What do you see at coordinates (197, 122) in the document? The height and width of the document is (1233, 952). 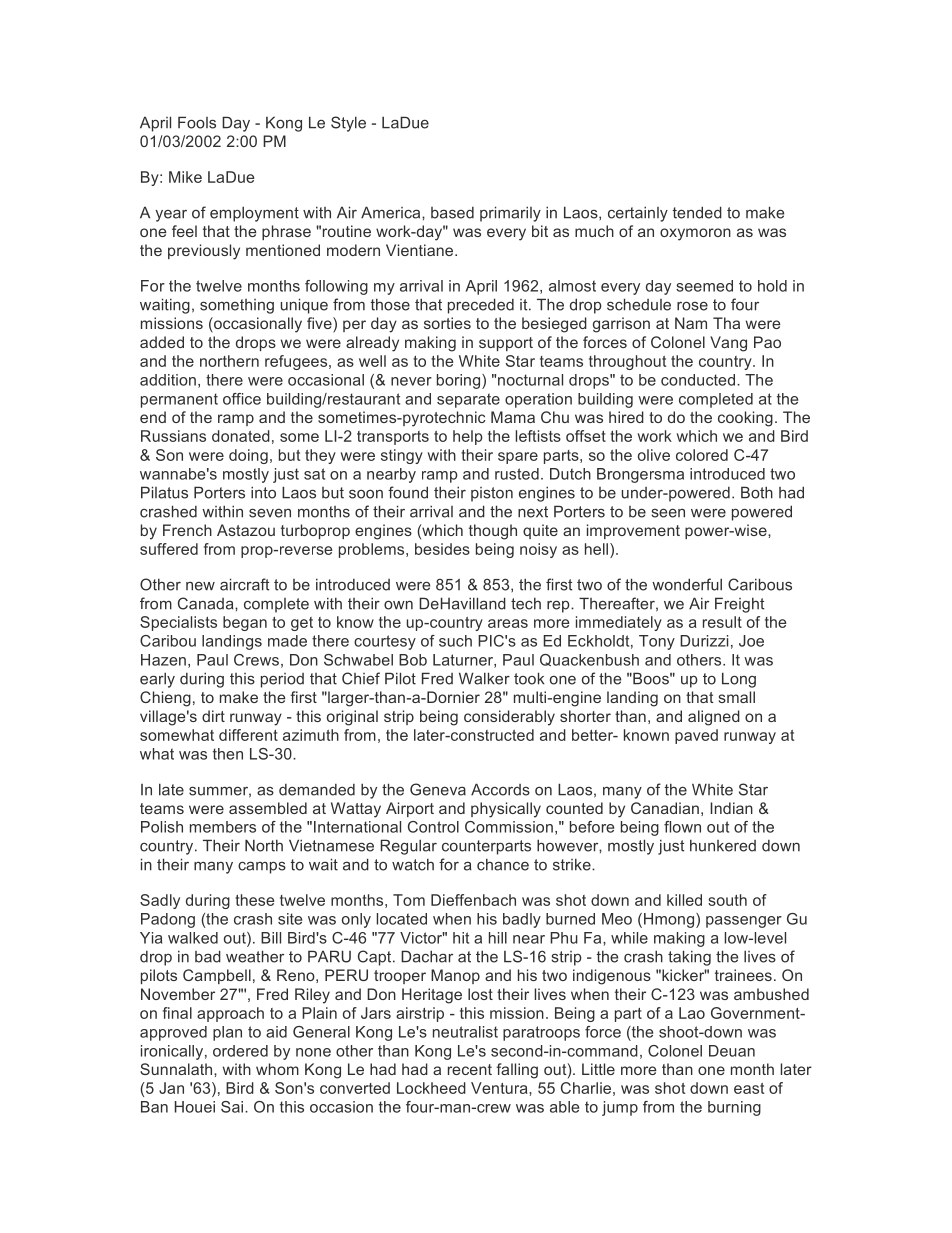 I see `Fools` at bounding box center [197, 122].
